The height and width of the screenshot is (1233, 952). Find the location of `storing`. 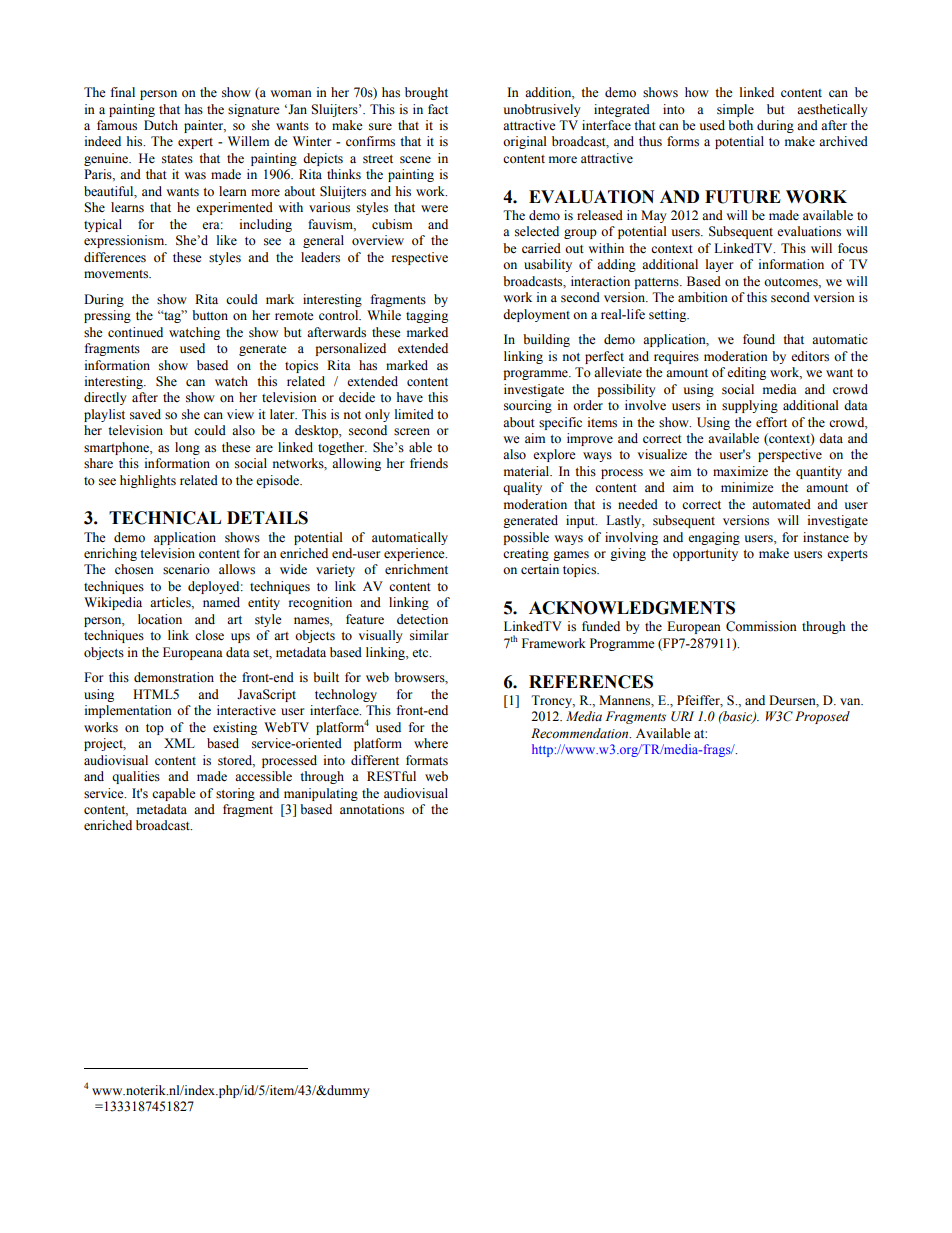

storing is located at coordinates (235, 794).
